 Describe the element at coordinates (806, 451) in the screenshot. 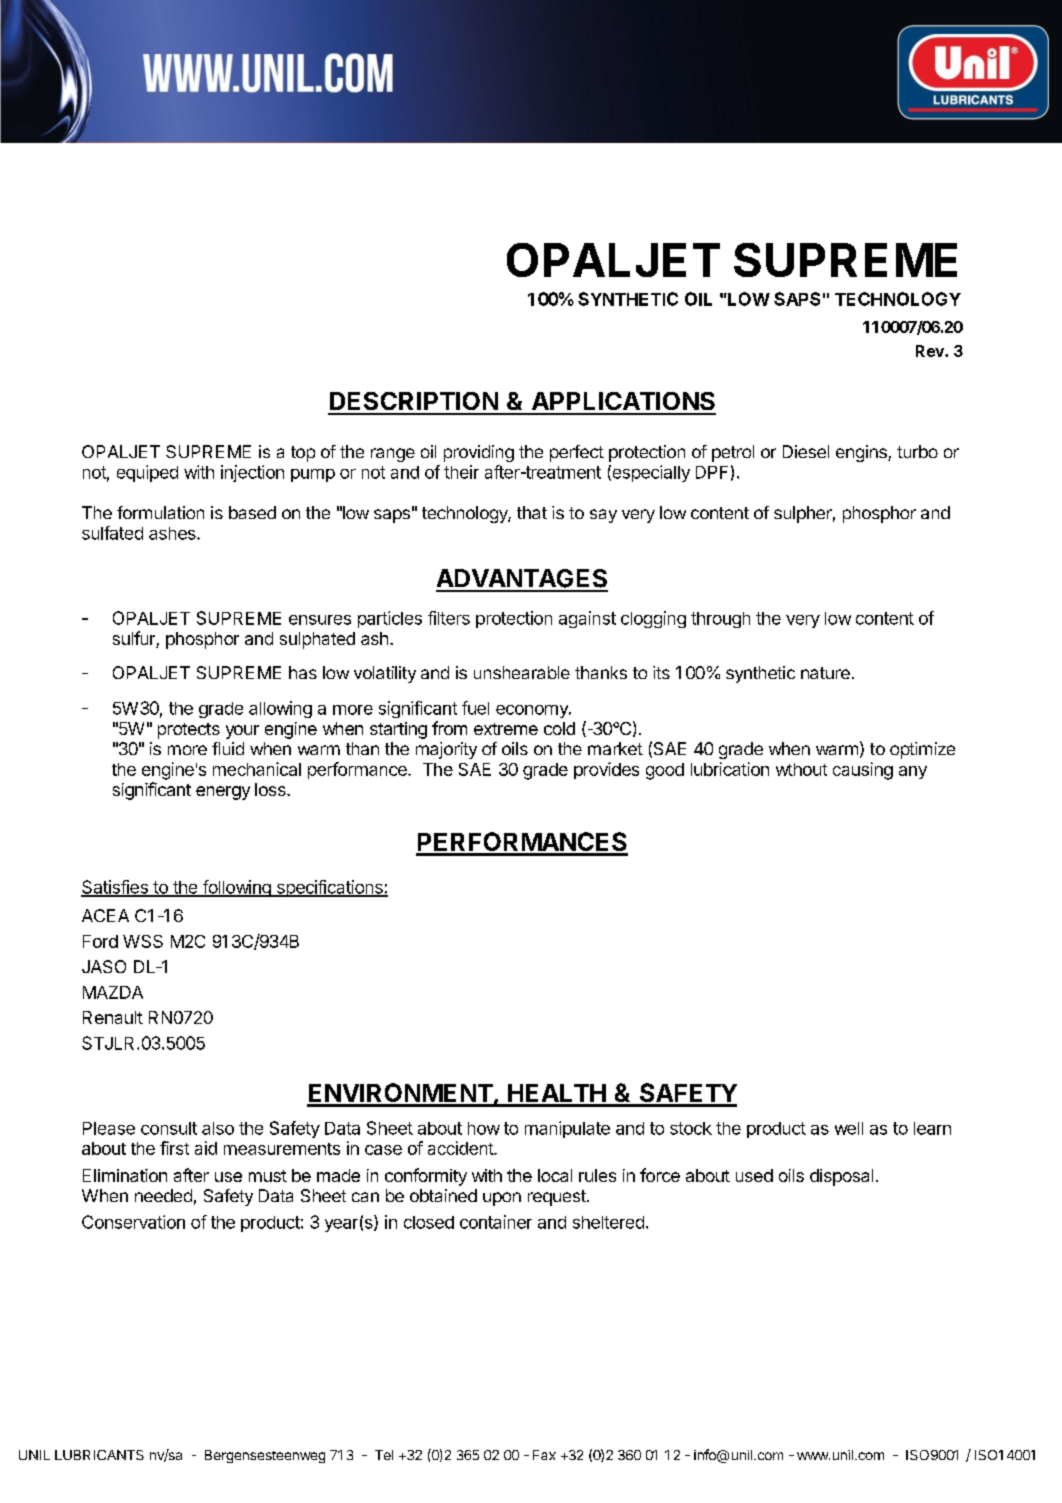

I see `Diesel` at that location.
